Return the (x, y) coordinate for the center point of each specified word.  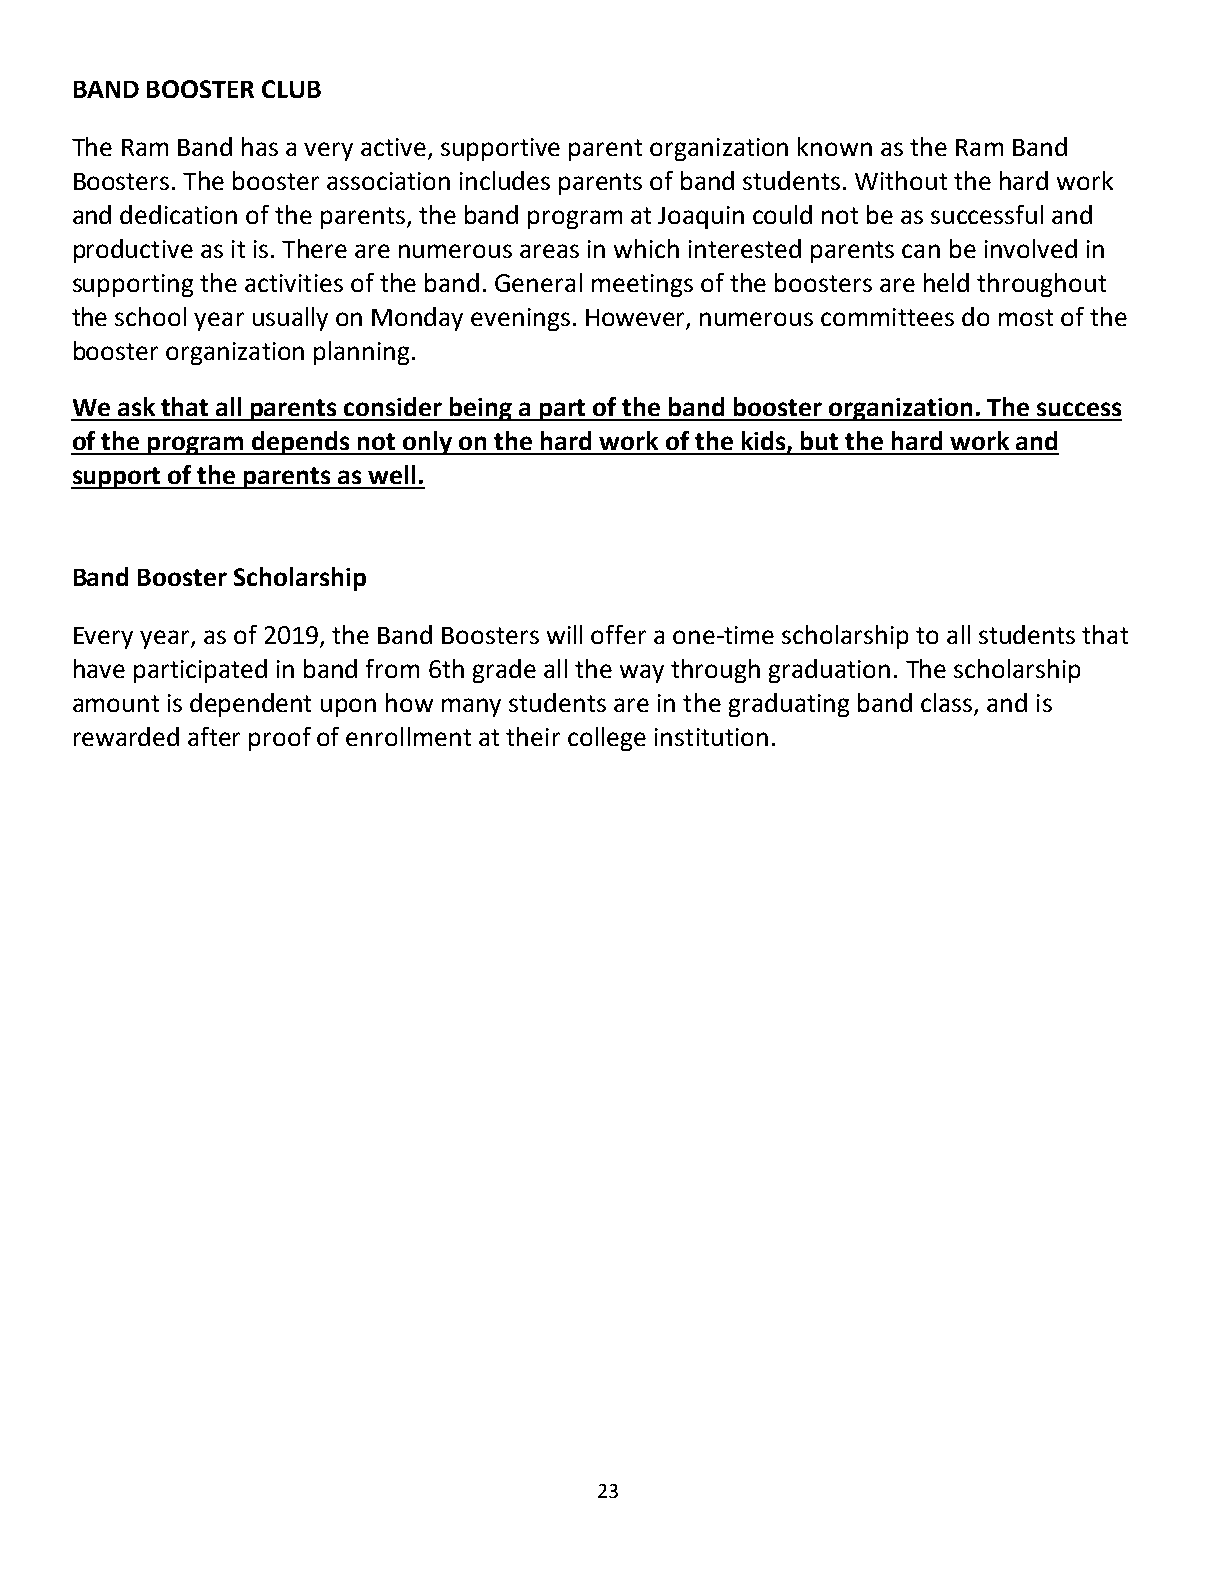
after (214, 736)
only (428, 443)
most (1026, 317)
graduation (829, 671)
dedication (178, 214)
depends (301, 443)
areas (549, 251)
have (99, 668)
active (395, 148)
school (150, 316)
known (835, 146)
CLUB (291, 89)
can (921, 251)
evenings (520, 319)
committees (887, 317)
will (564, 634)
